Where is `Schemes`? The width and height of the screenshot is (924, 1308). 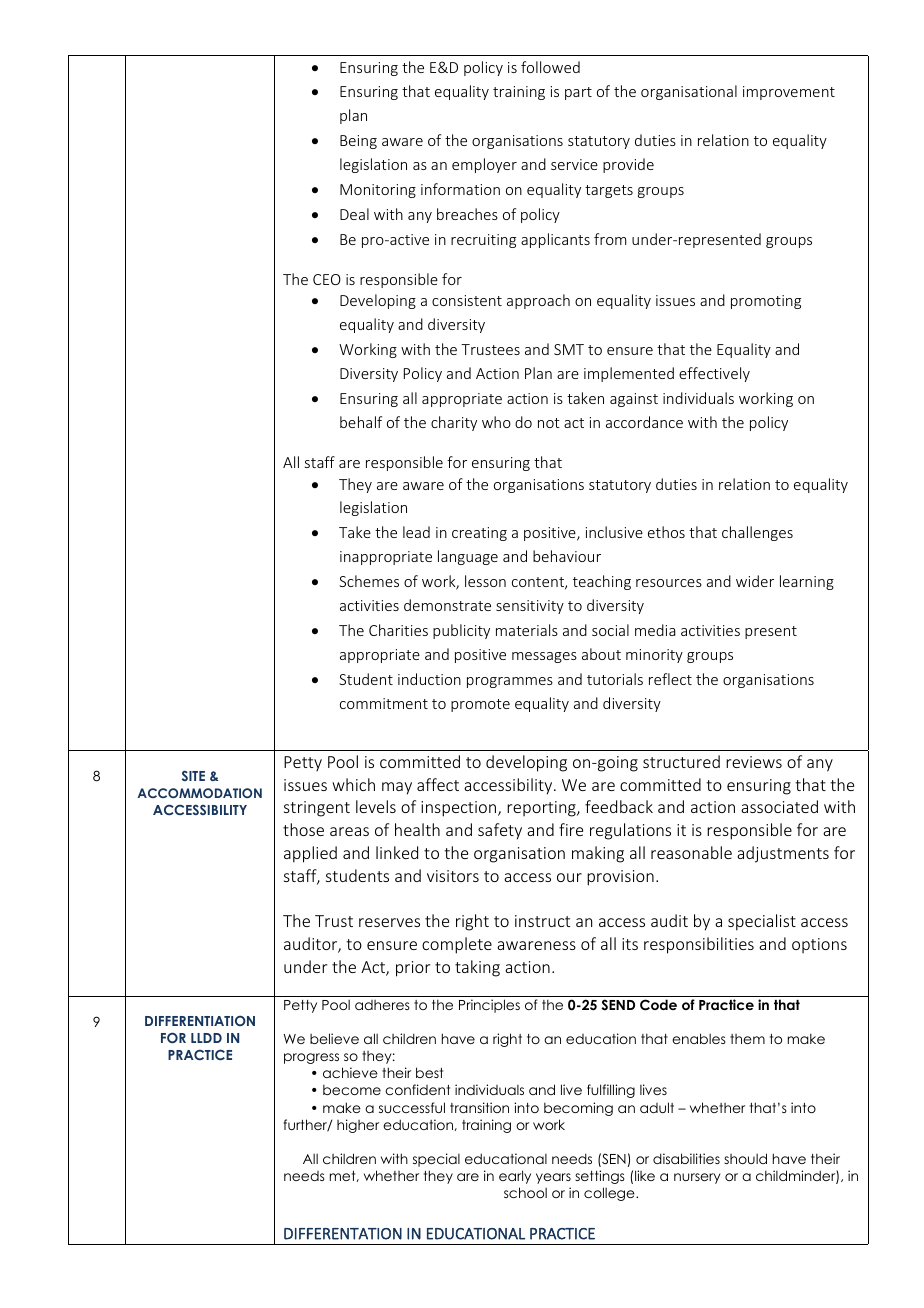
Schemes is located at coordinates (369, 581).
